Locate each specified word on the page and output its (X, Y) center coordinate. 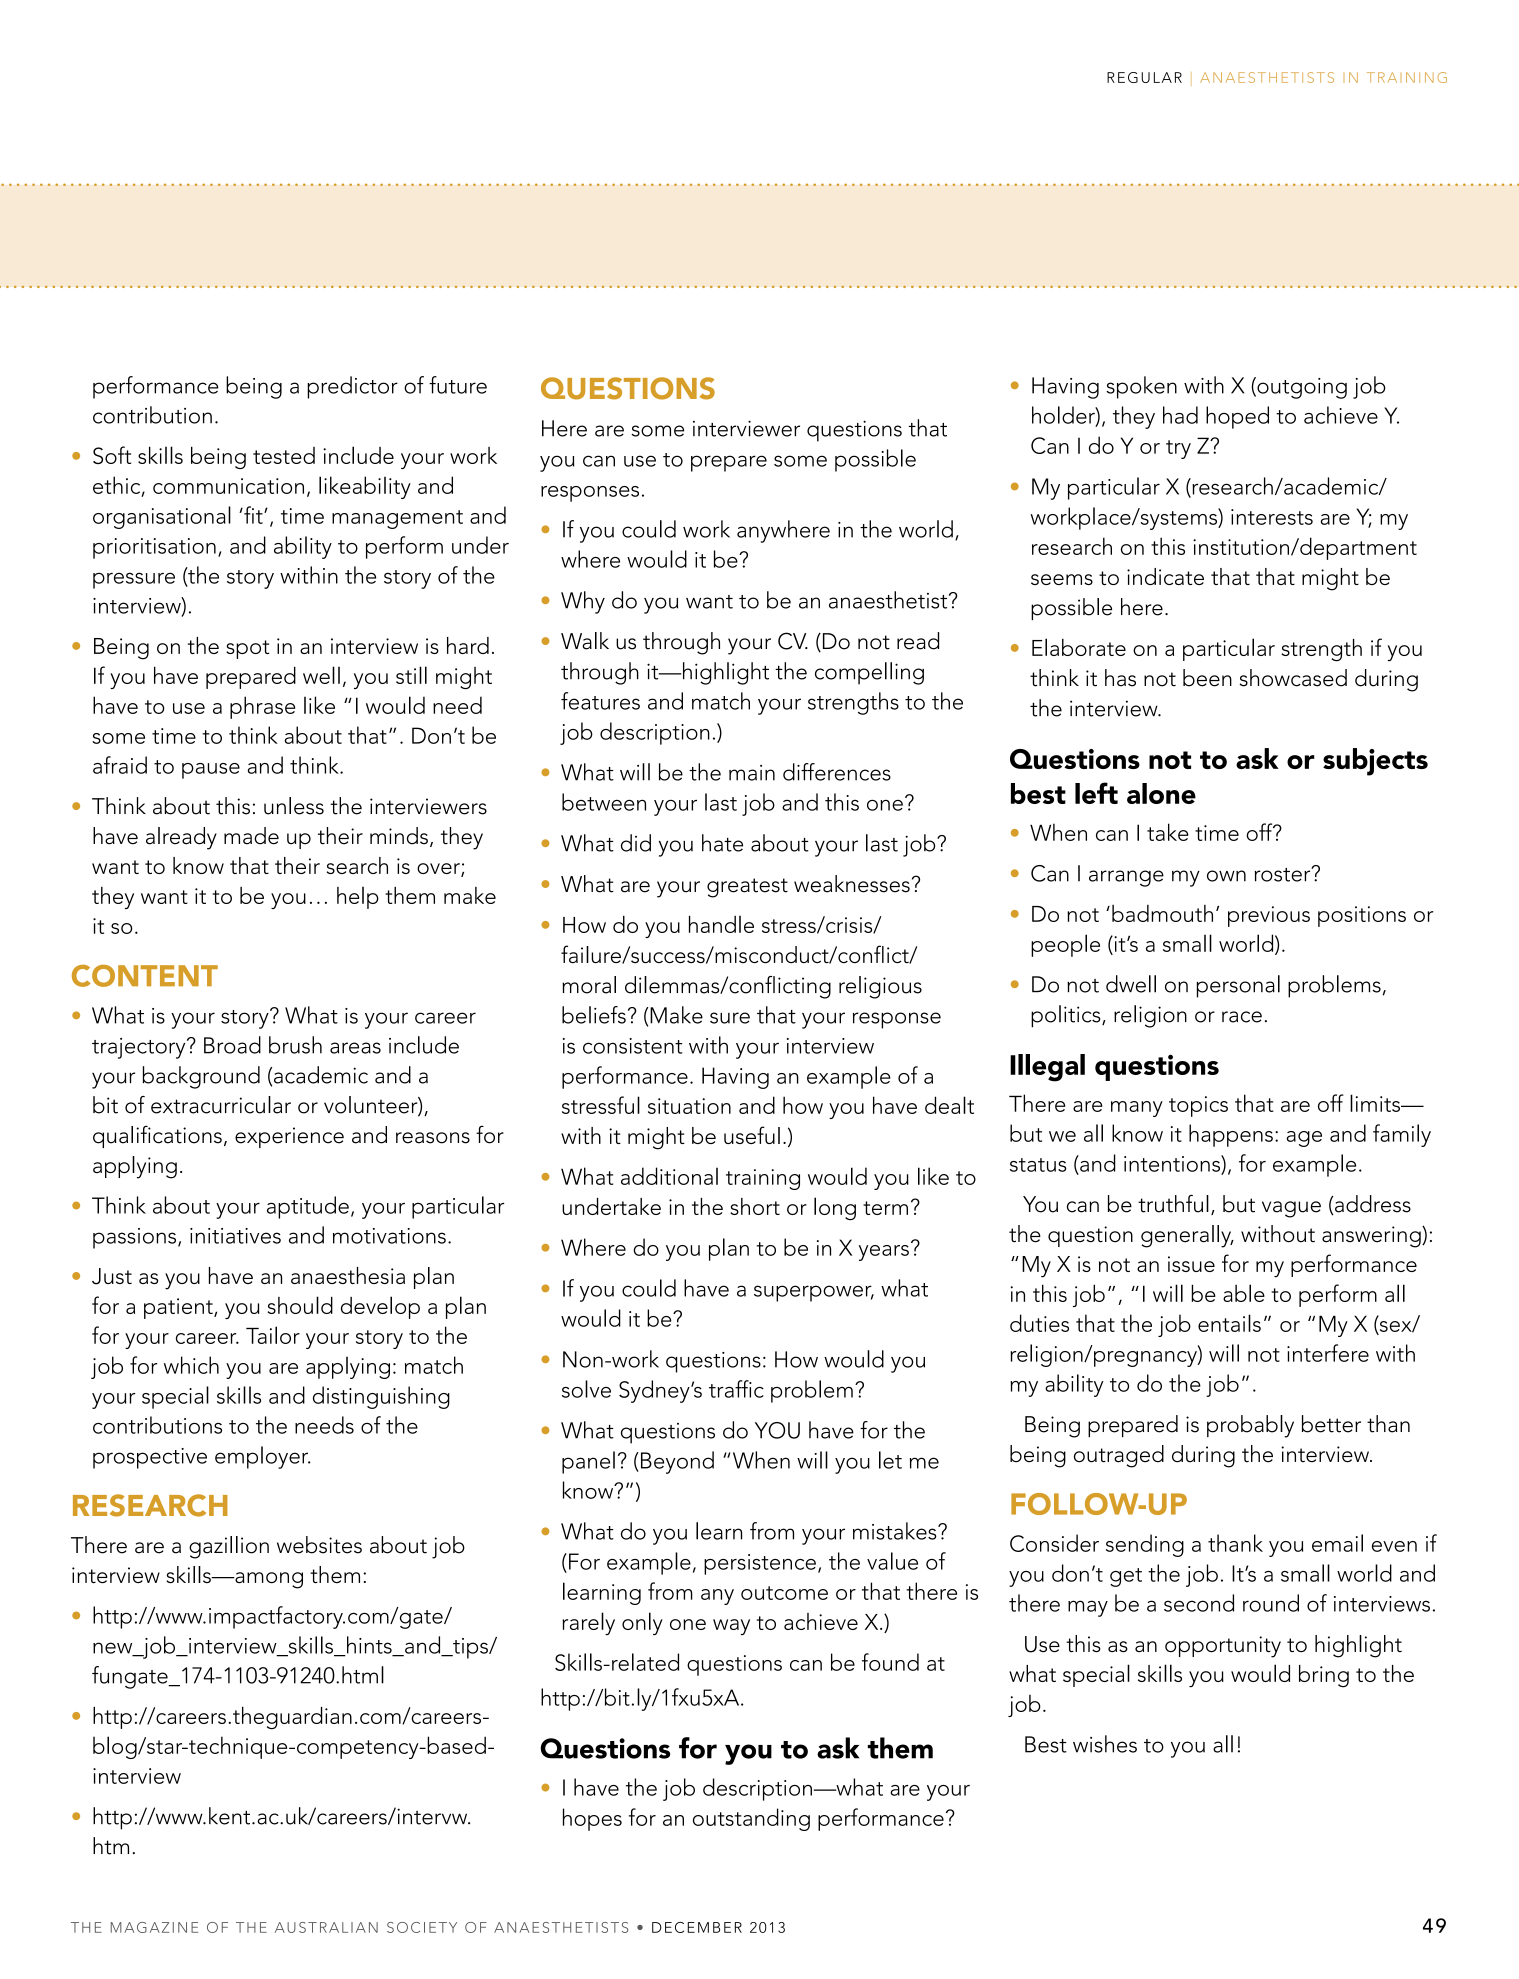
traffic (736, 1389)
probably (1250, 1426)
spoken (1141, 387)
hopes (592, 1819)
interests (1272, 517)
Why (583, 602)
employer (263, 1457)
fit (253, 515)
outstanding (751, 1819)
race (1242, 1017)
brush (295, 1045)
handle (721, 924)
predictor (352, 387)
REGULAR (1144, 77)
